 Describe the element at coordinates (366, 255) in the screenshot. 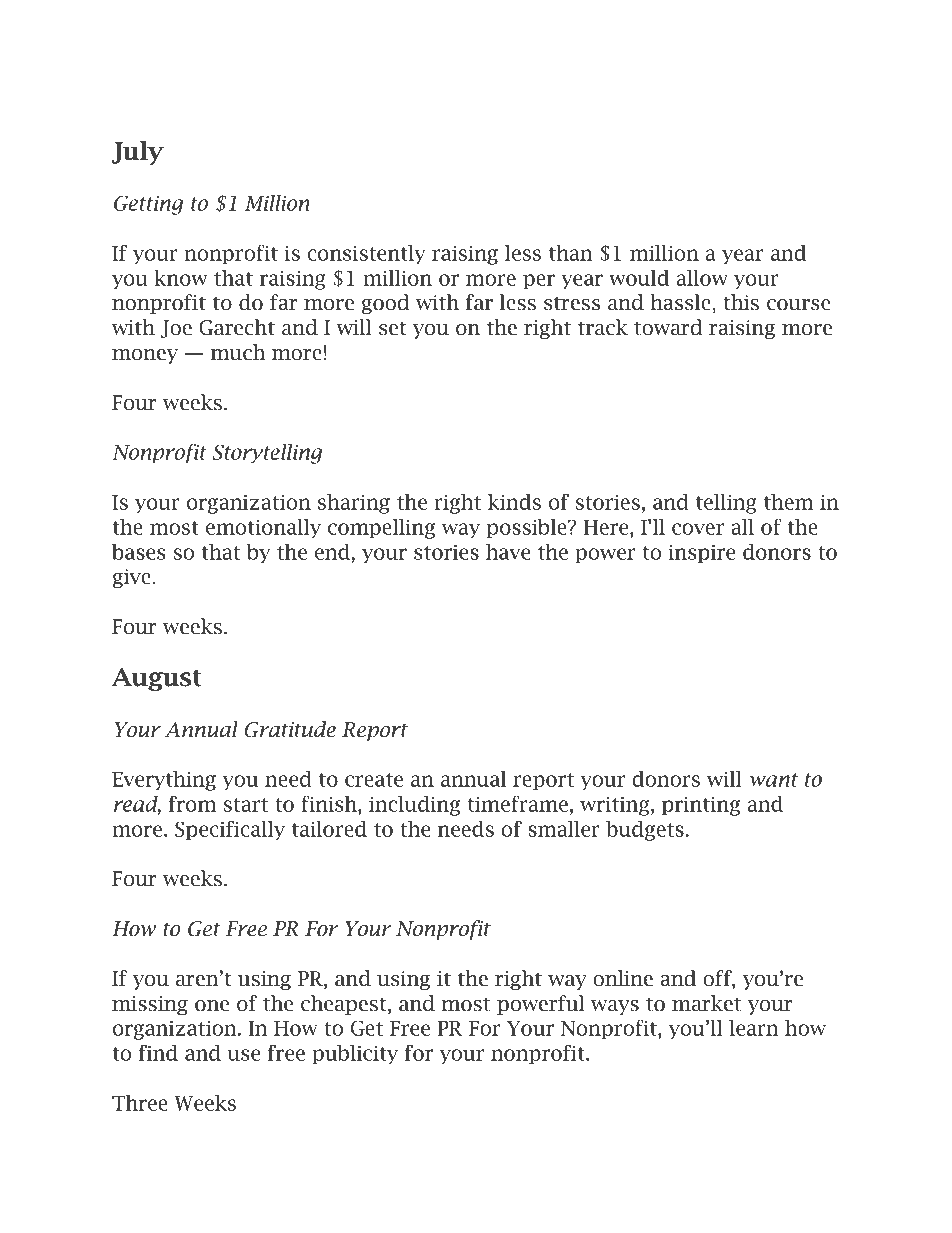

I see `consistently` at that location.
